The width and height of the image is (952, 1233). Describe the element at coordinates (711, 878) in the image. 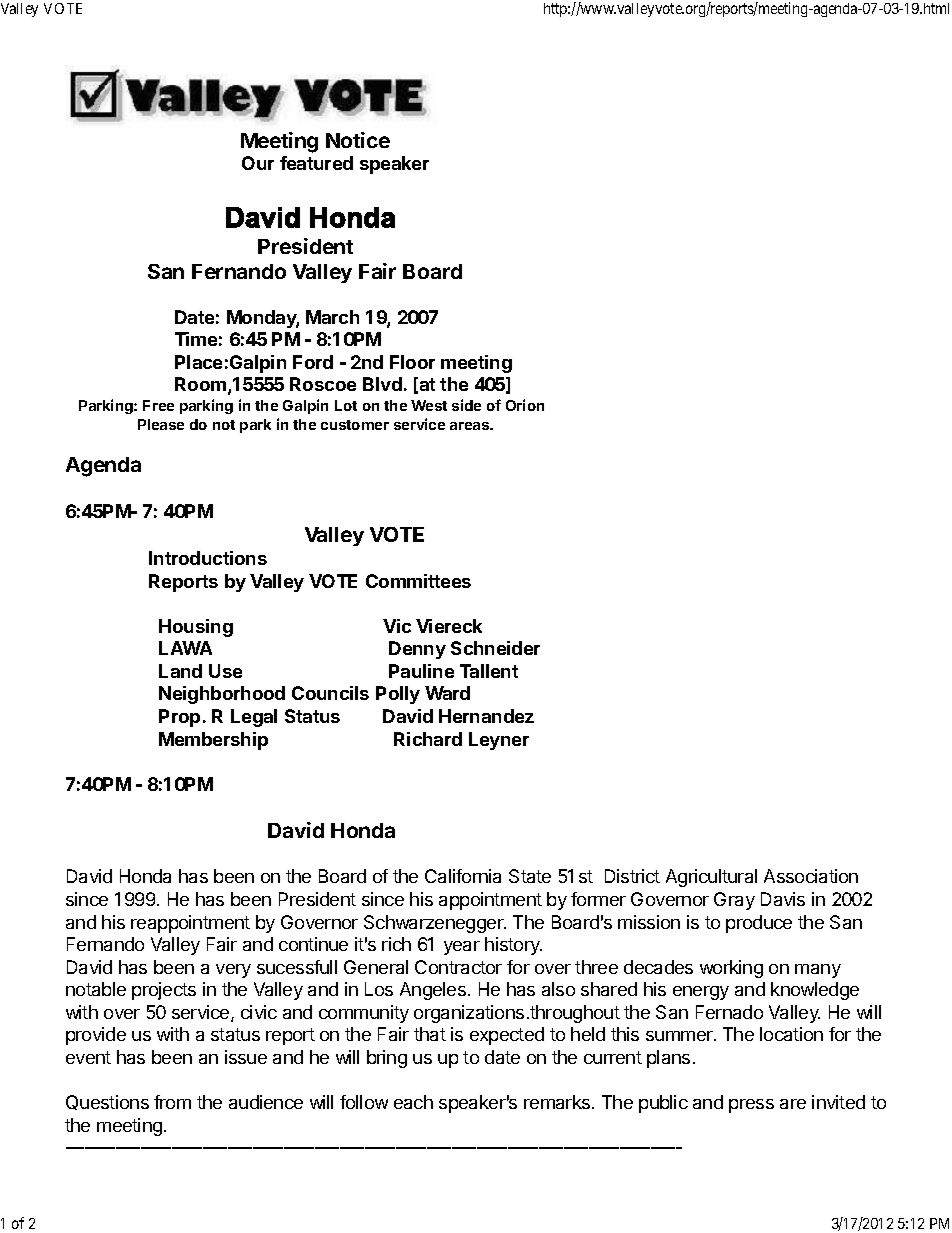

I see `Agricultural` at that location.
